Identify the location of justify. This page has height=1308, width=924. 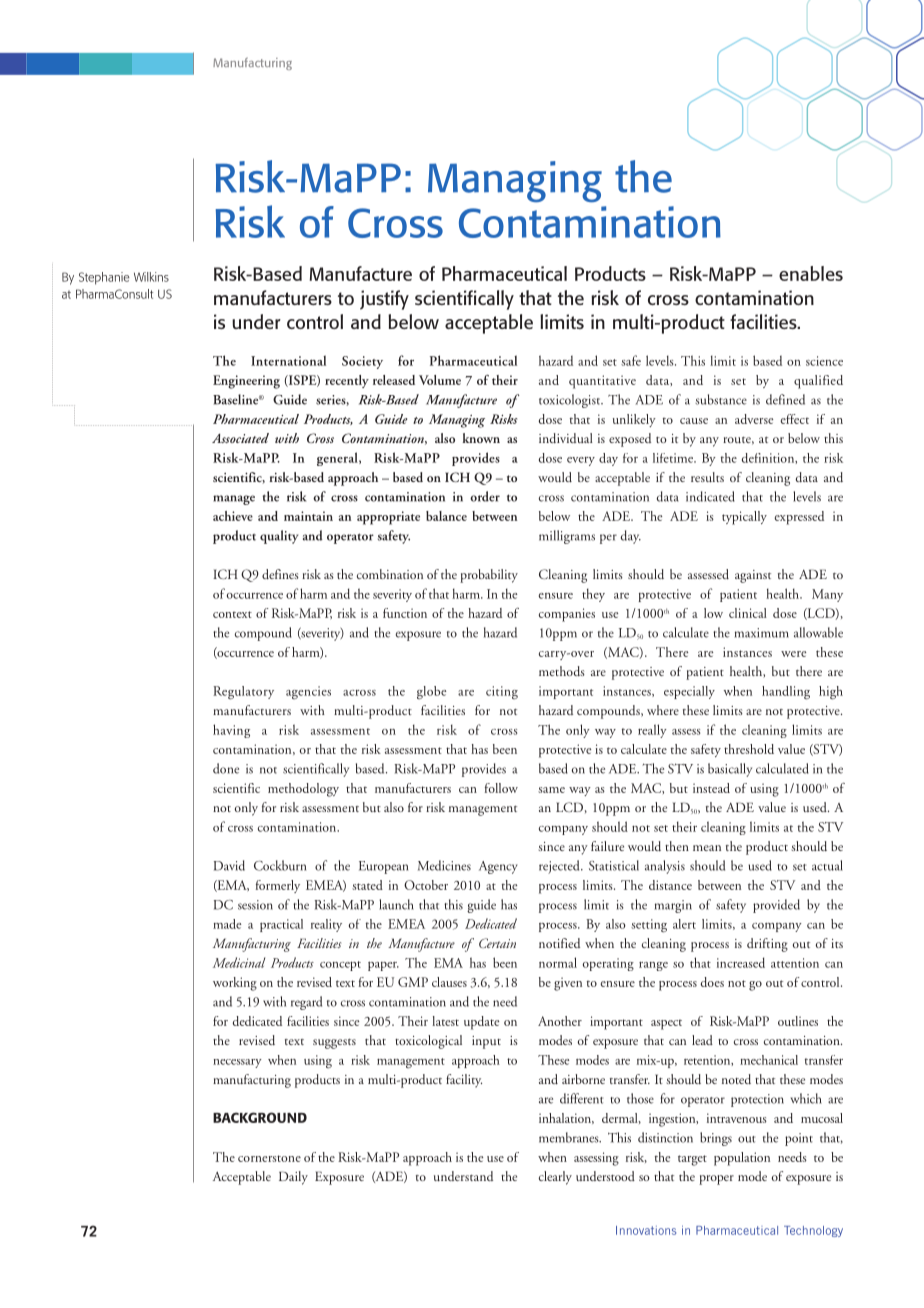
(384, 300).
